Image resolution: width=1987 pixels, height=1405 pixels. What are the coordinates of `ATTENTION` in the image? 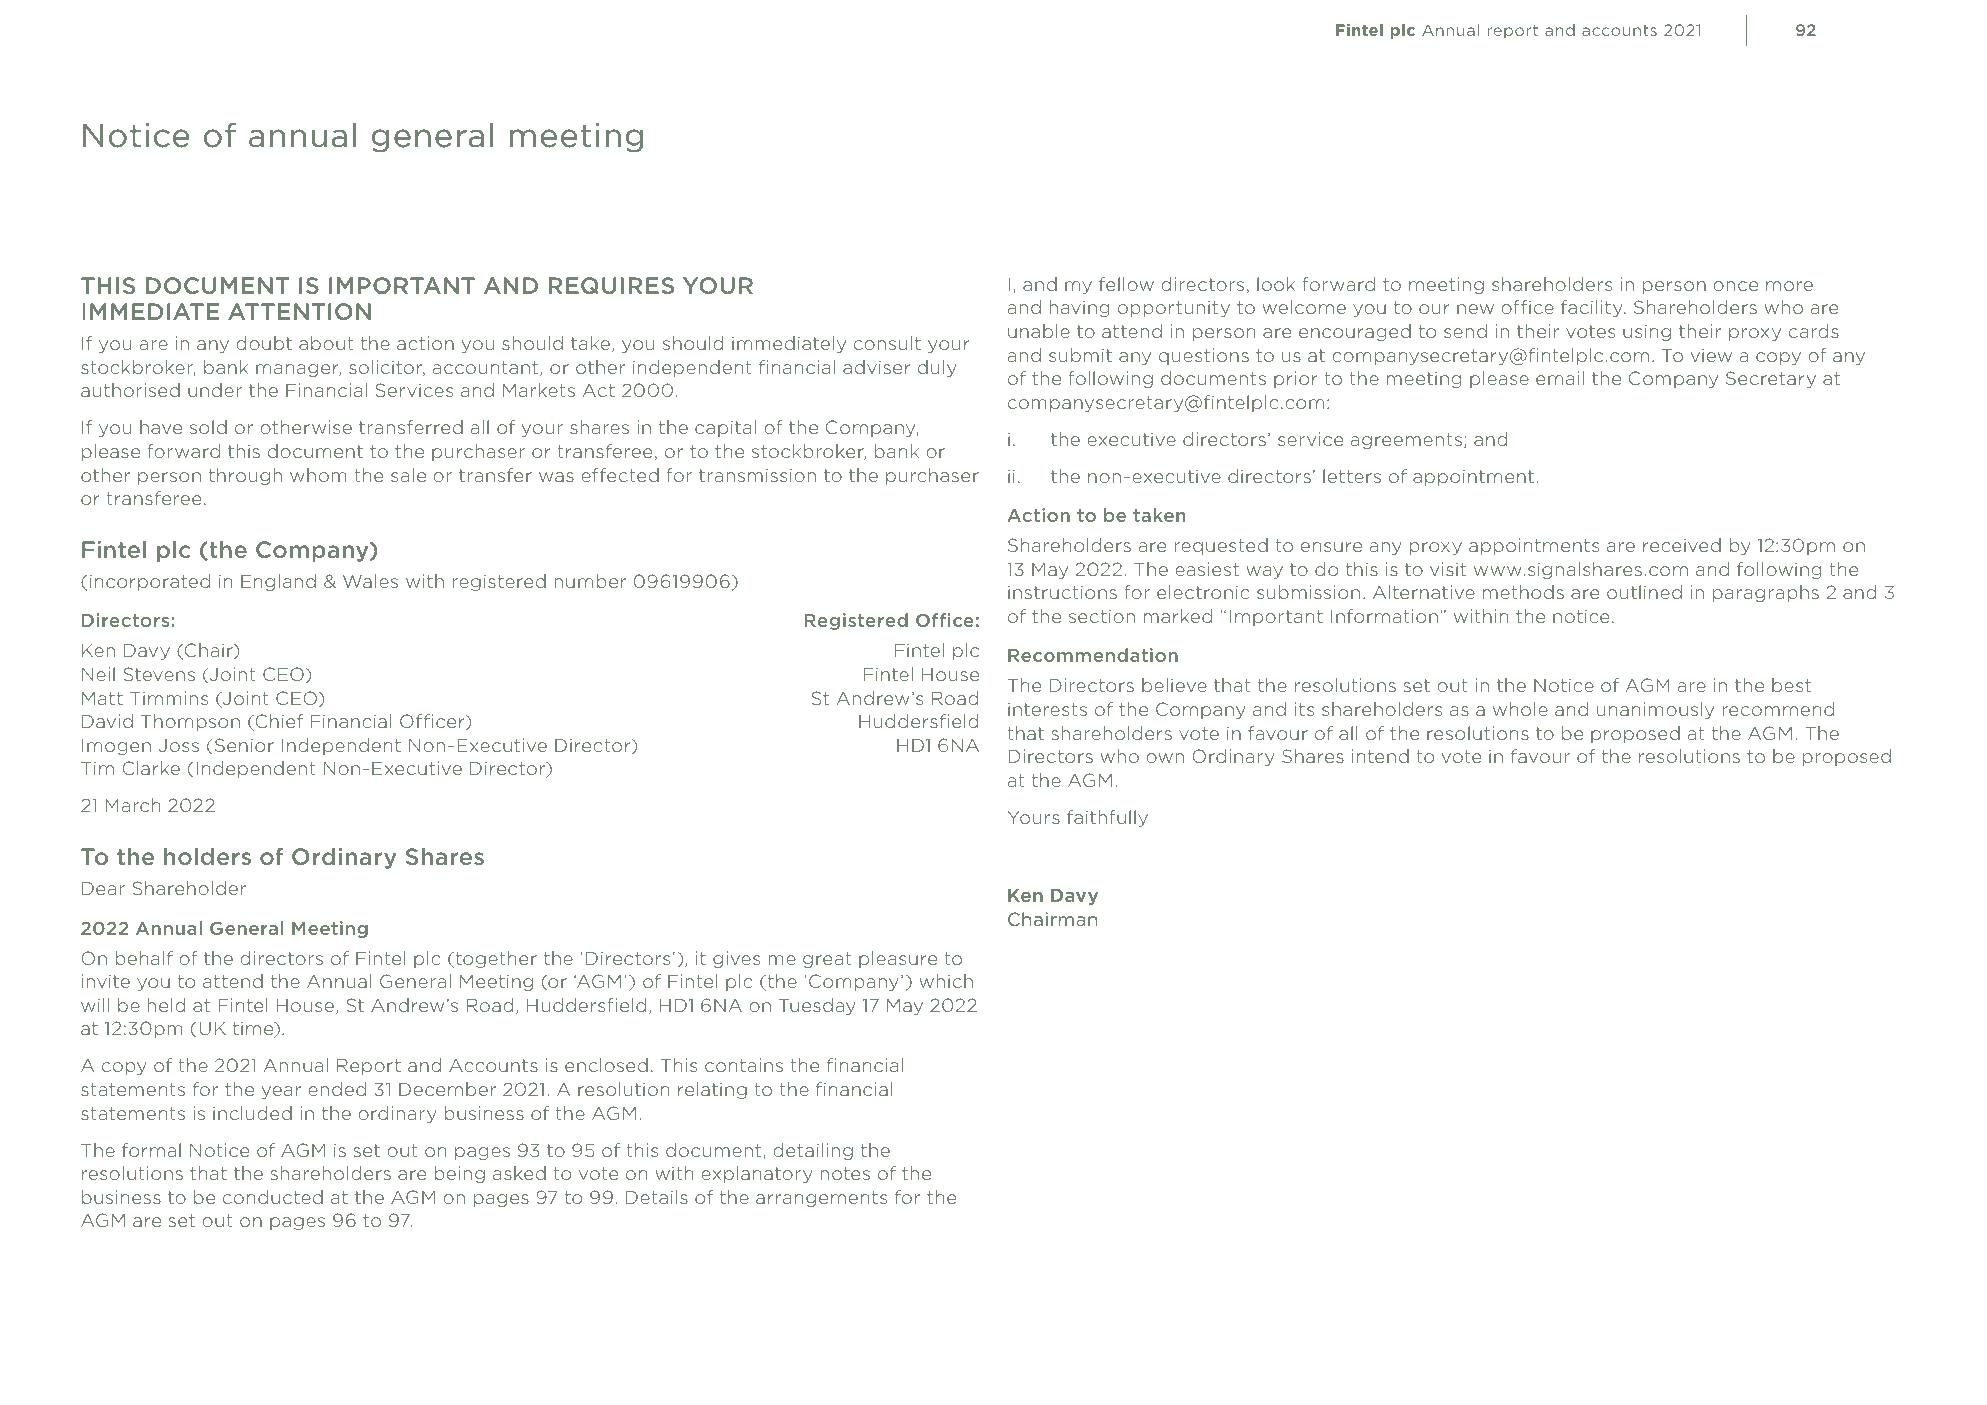 It's located at (299, 311).
